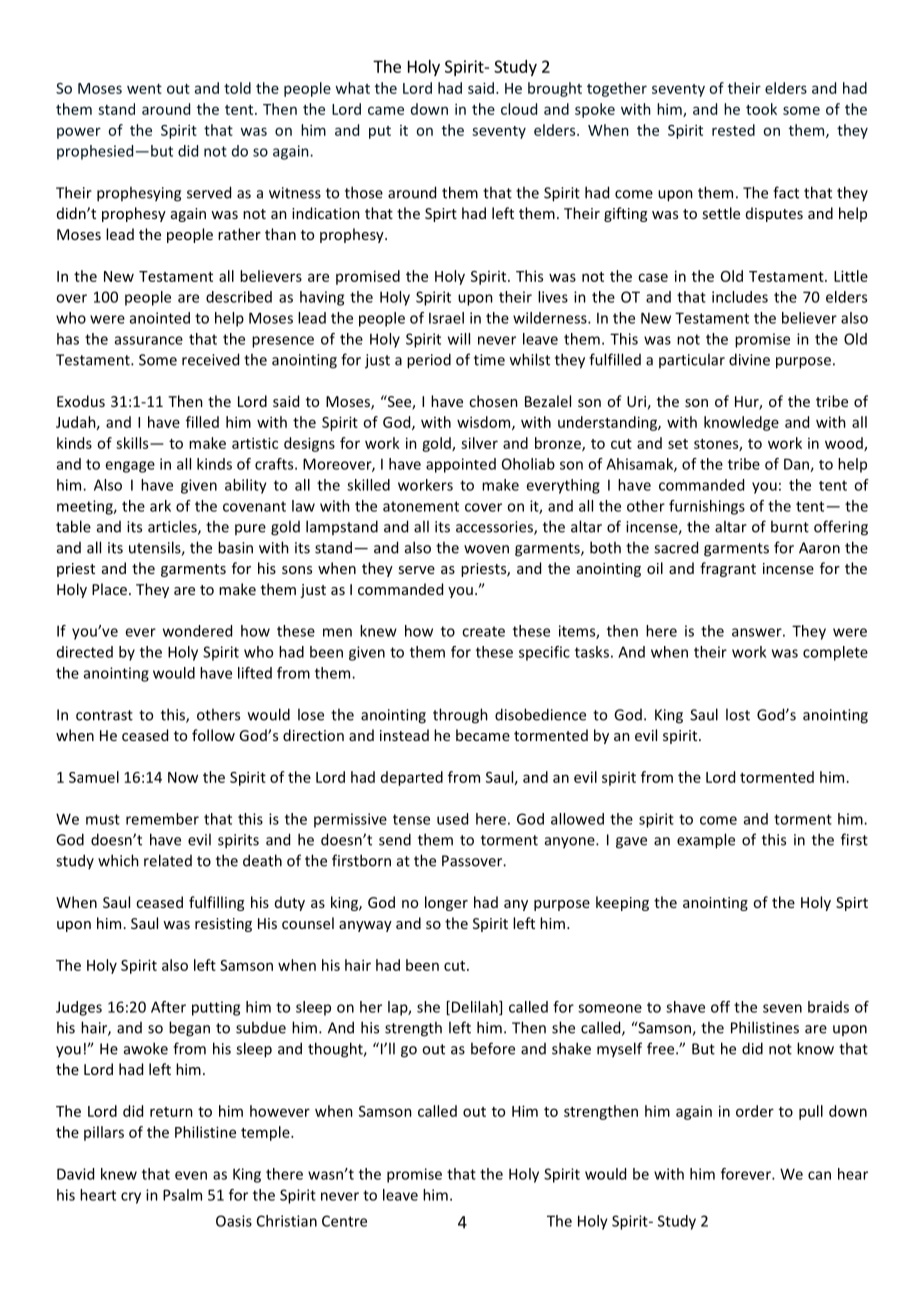 The width and height of the page is (924, 1309). Describe the element at coordinates (149, 340) in the page. I see `assurance` at that location.
